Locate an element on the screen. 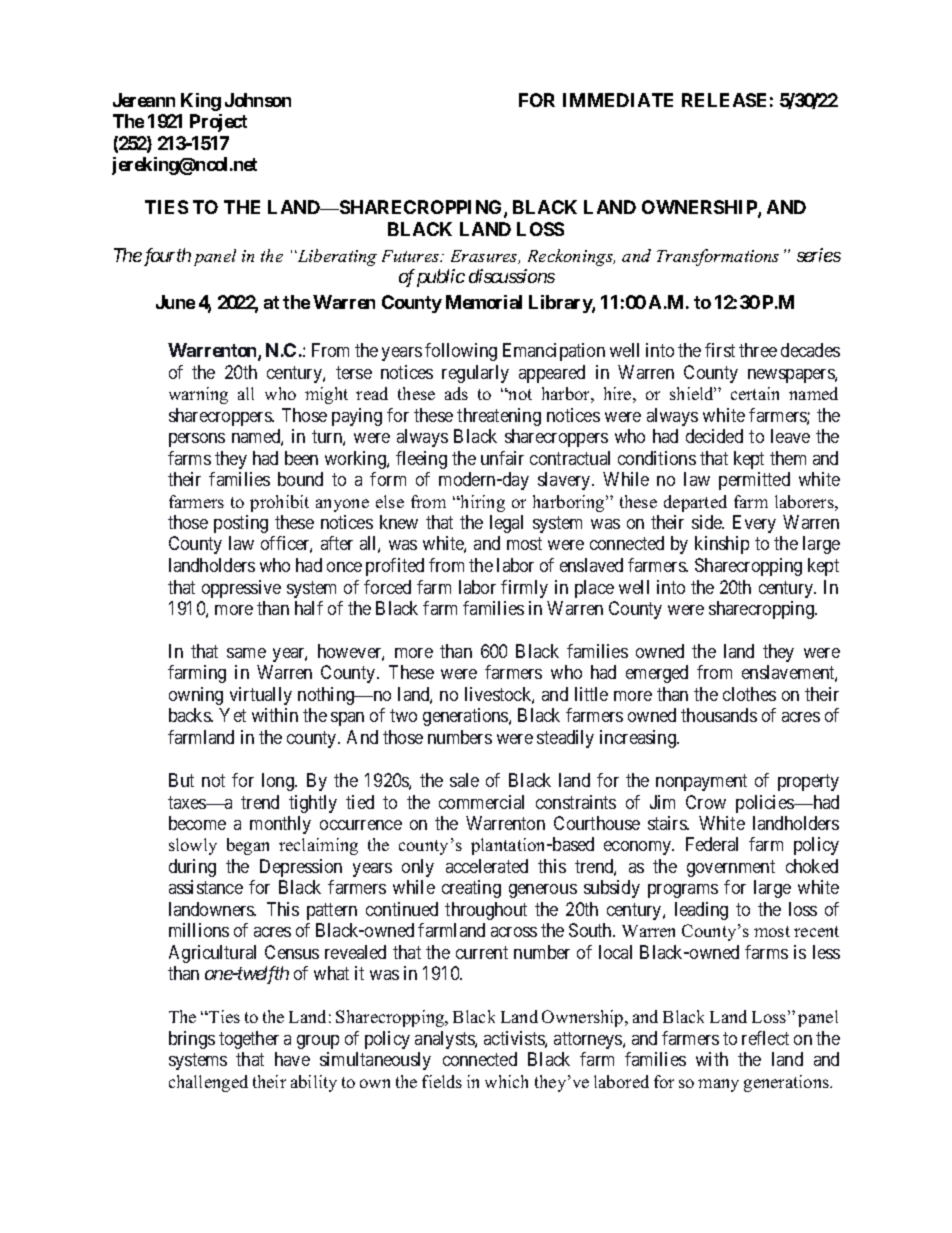 This screenshot has height=1233, width=952. Yet is located at coordinates (232, 715).
